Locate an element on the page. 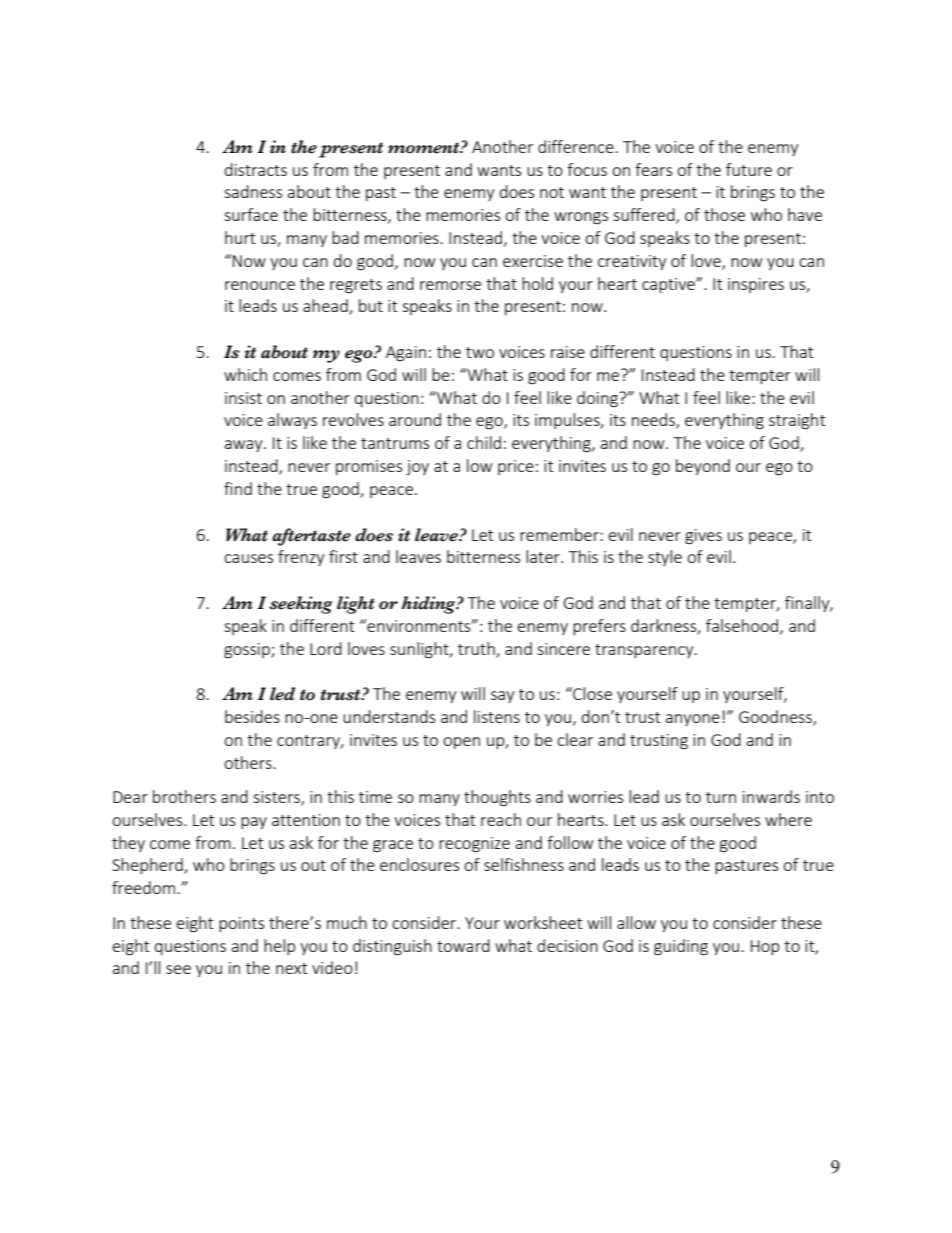 The width and height of the document is (952, 1233). gives is located at coordinates (703, 537).
